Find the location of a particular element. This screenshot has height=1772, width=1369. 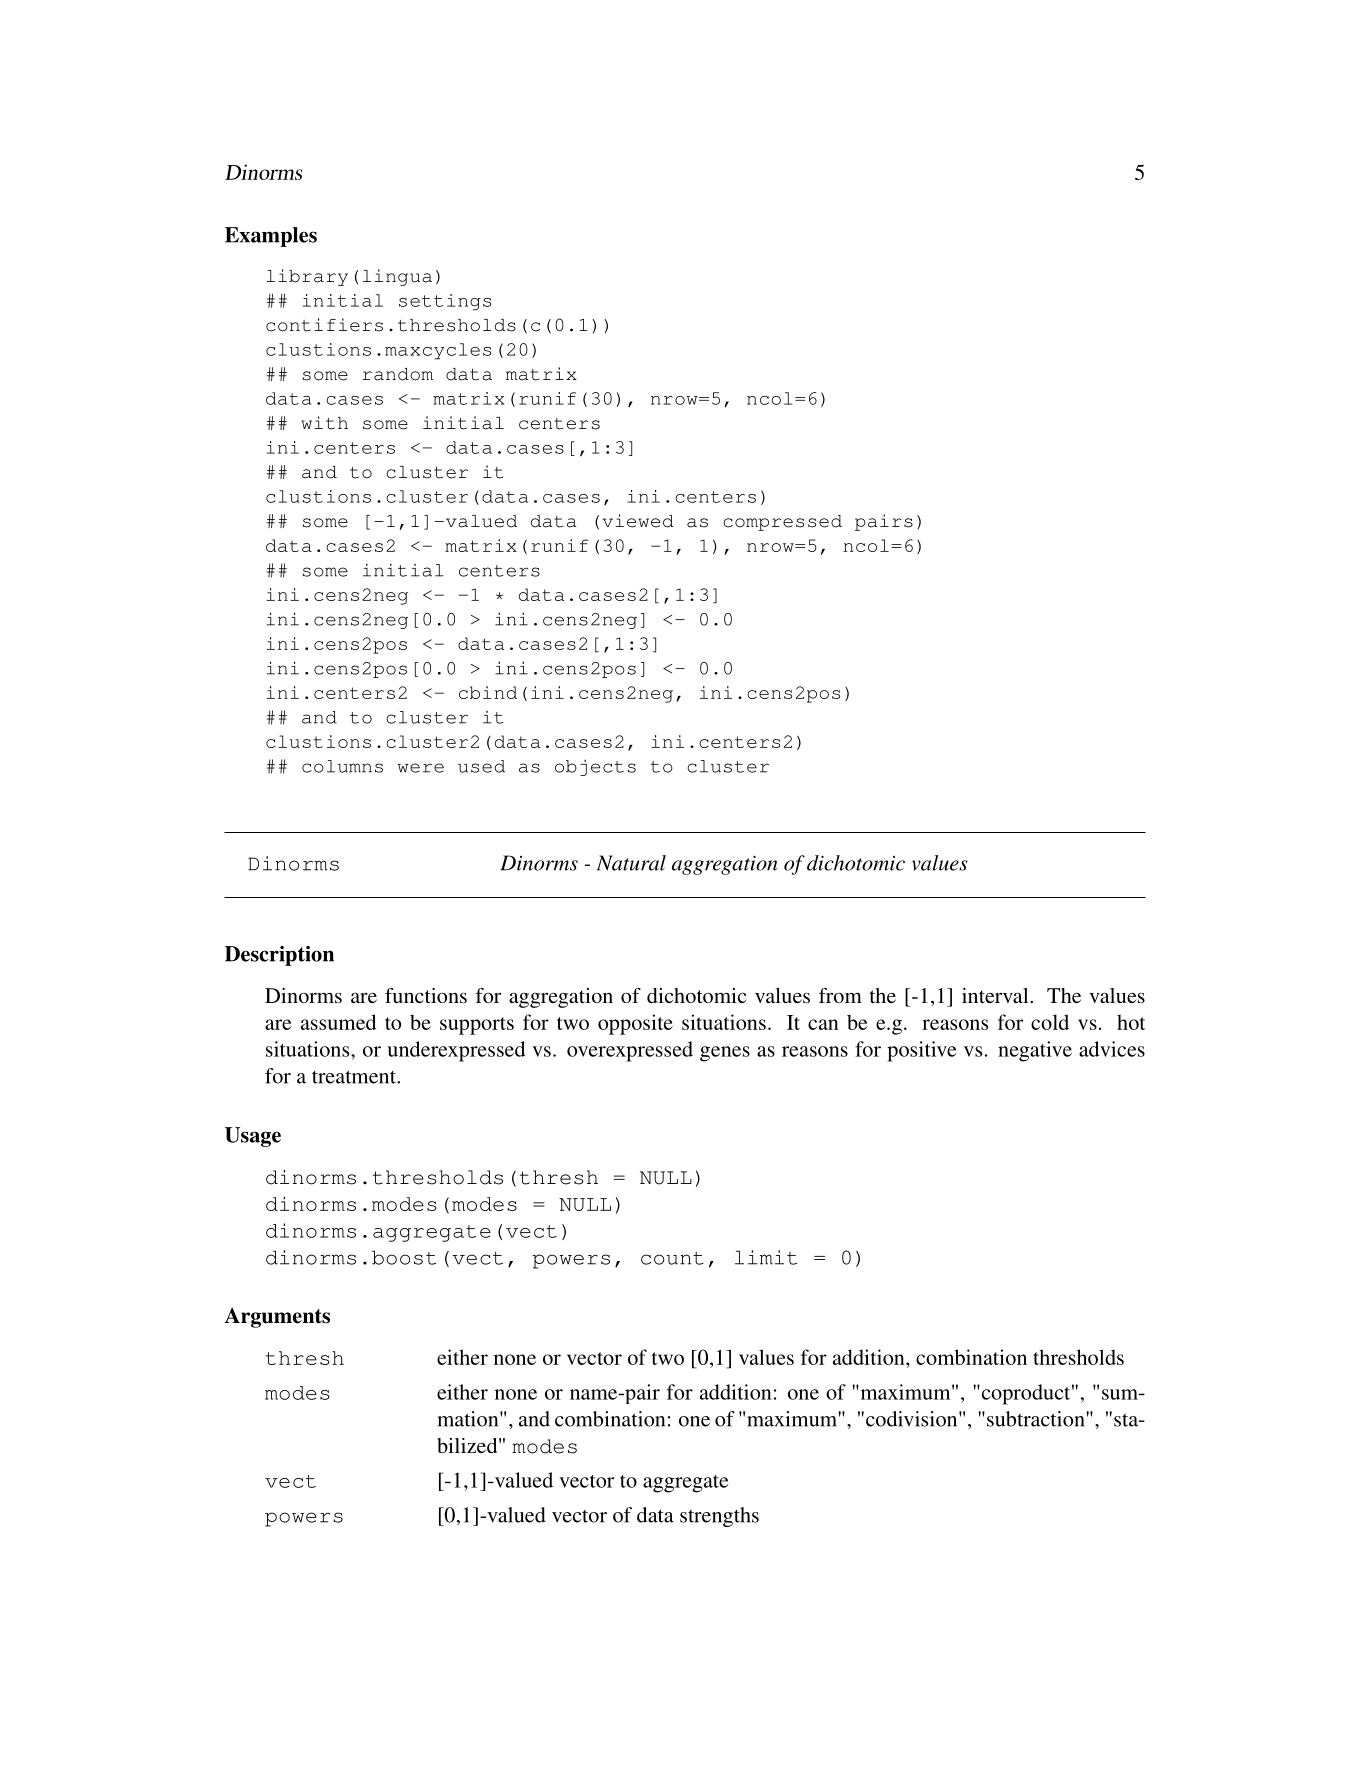

random is located at coordinates (398, 374).
